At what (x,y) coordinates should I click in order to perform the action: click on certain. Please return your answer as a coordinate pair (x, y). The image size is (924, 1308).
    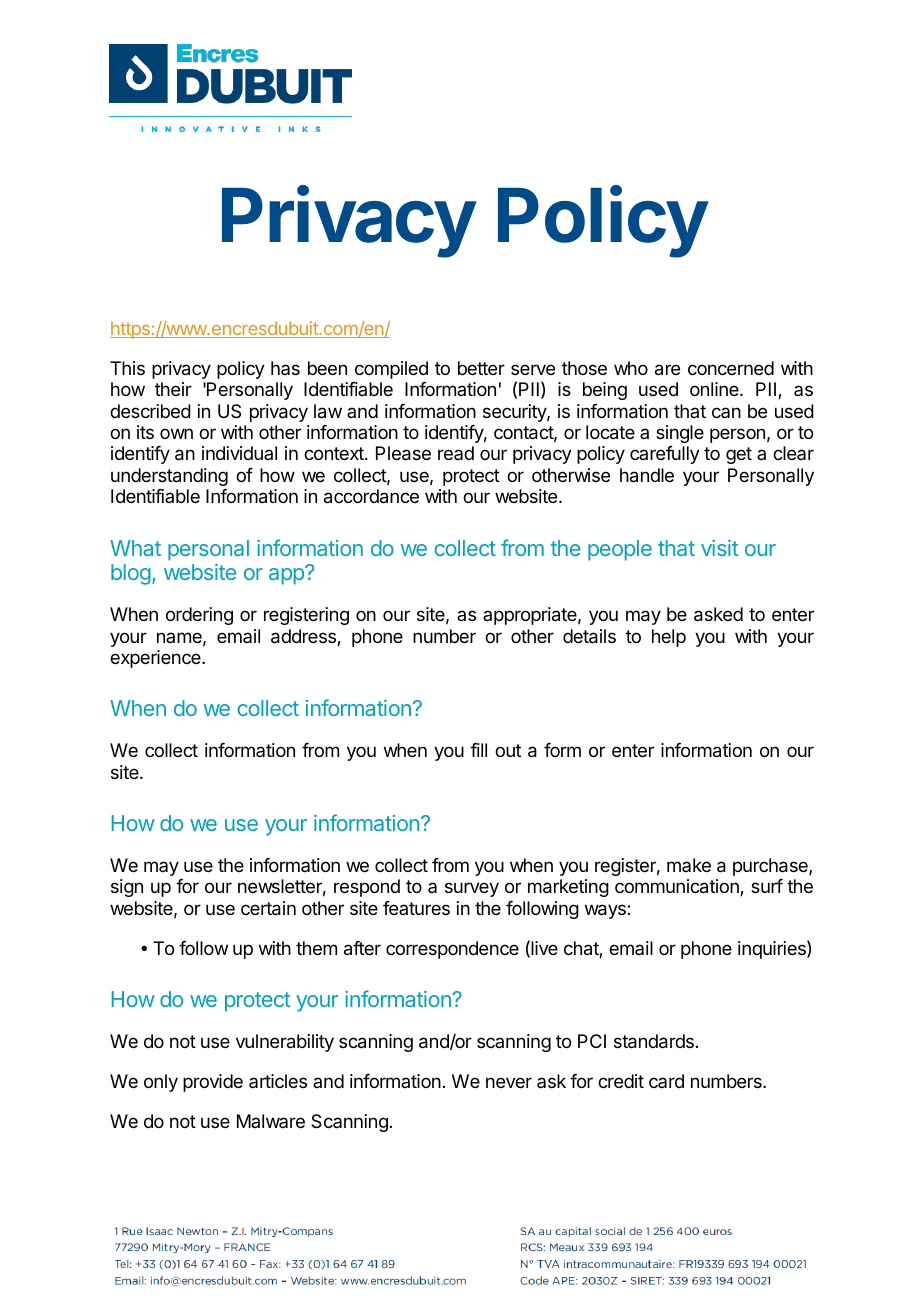
    Looking at the image, I should click on (268, 908).
